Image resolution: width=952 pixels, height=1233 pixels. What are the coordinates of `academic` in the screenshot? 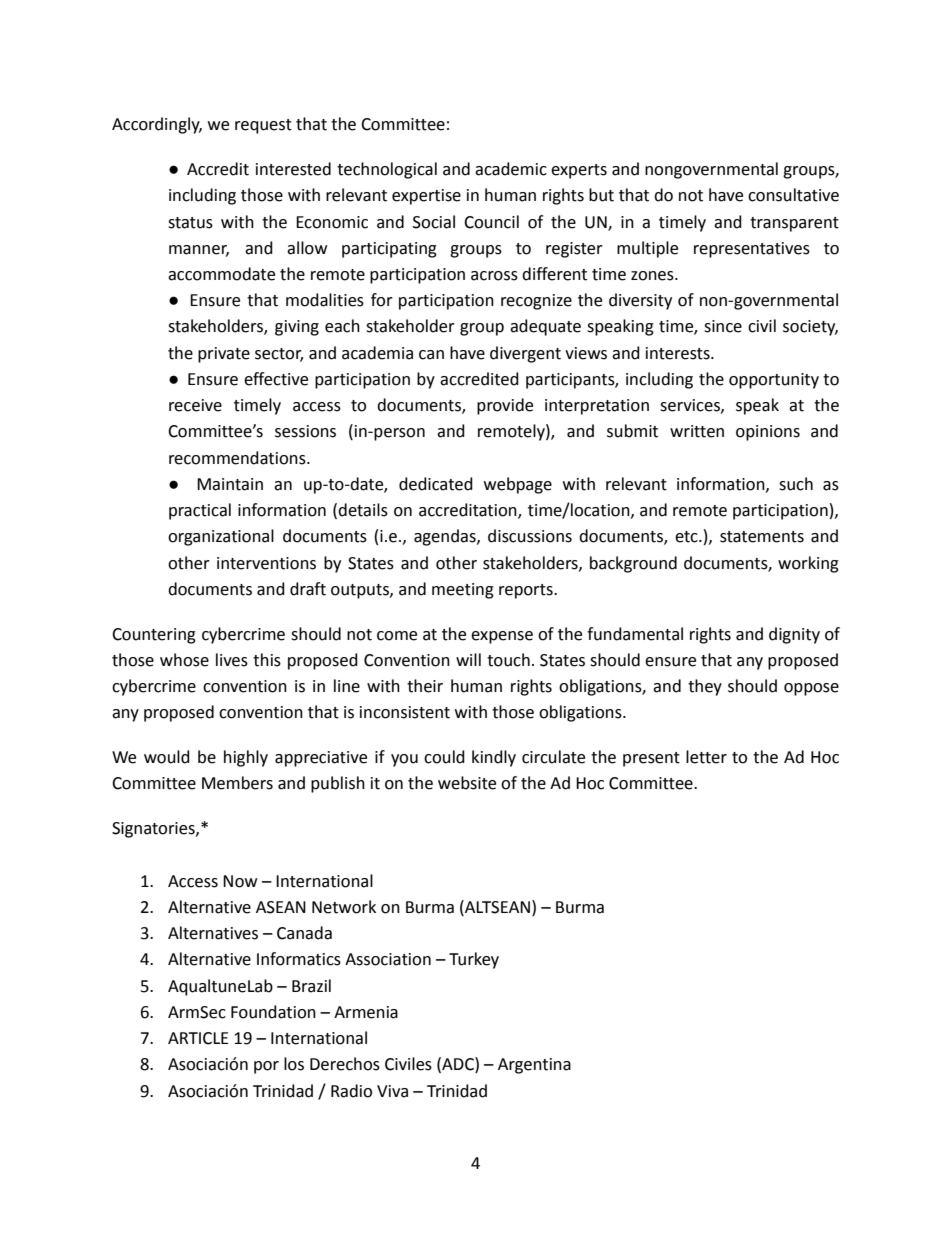 It's located at (511, 169).
